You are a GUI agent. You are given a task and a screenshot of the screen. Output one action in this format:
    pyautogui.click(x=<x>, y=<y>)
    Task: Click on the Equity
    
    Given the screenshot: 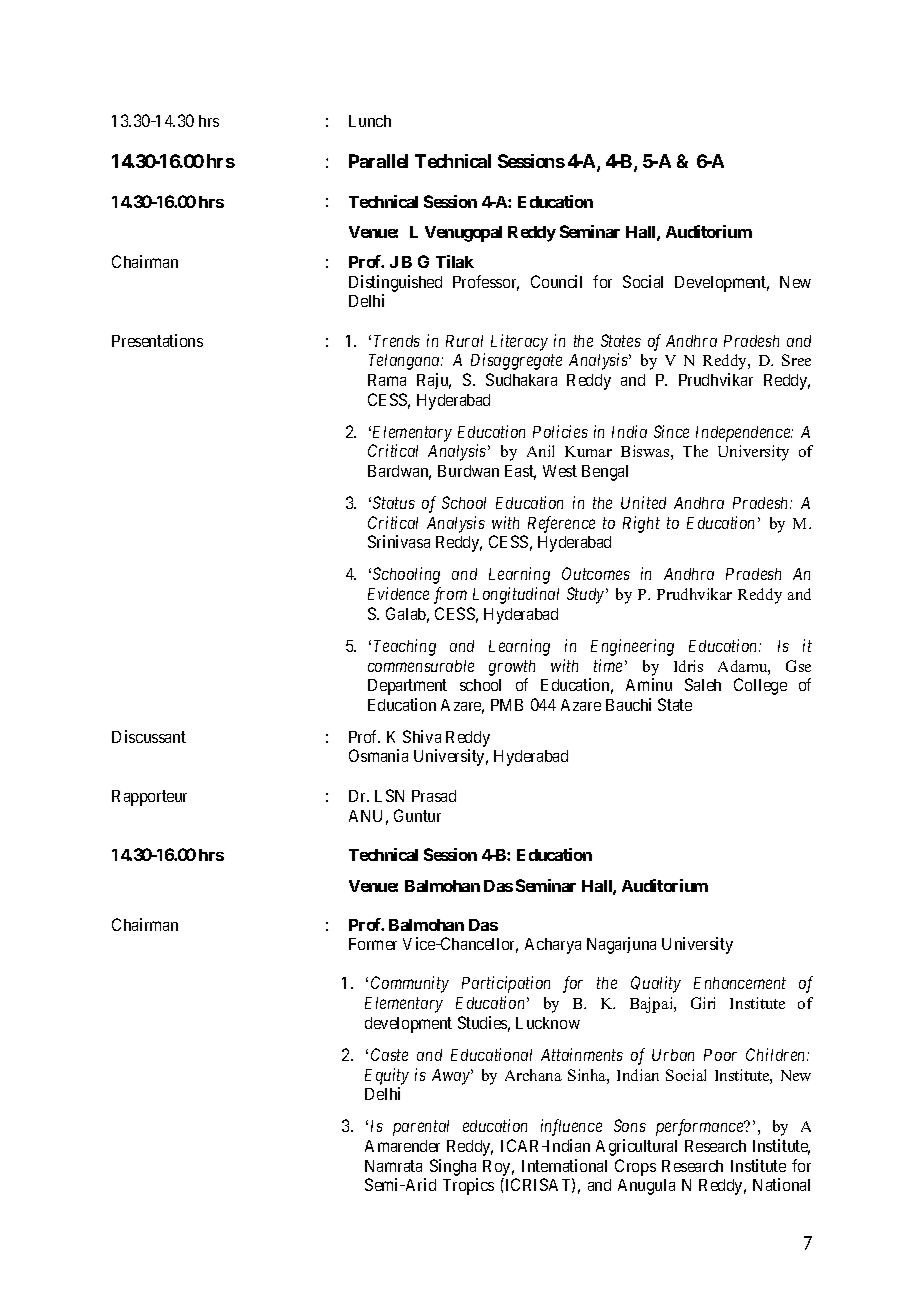 What is the action you would take?
    pyautogui.click(x=387, y=1076)
